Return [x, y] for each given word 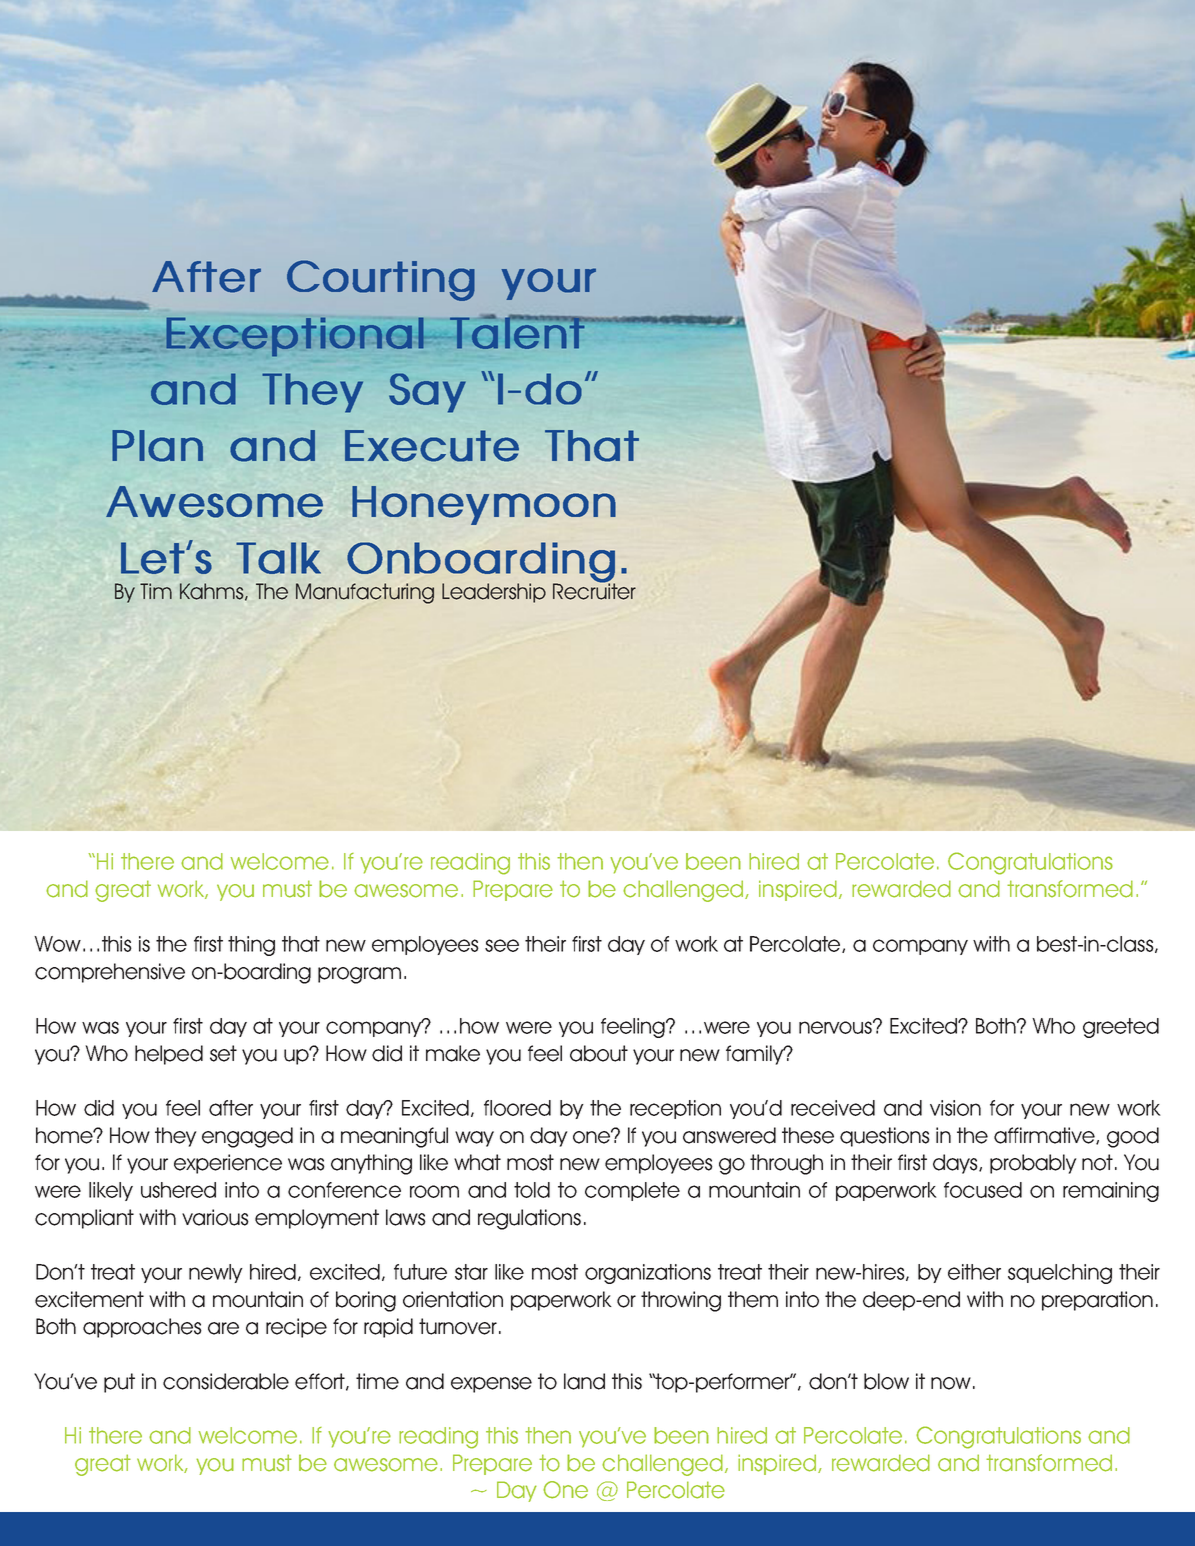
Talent [517, 332]
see [502, 945]
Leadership [494, 593]
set [223, 1053]
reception [675, 1109]
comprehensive [110, 973]
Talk [278, 558]
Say [427, 393]
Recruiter [594, 591]
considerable [226, 1381]
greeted [1121, 1028]
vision [955, 1108]
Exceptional [296, 337]
